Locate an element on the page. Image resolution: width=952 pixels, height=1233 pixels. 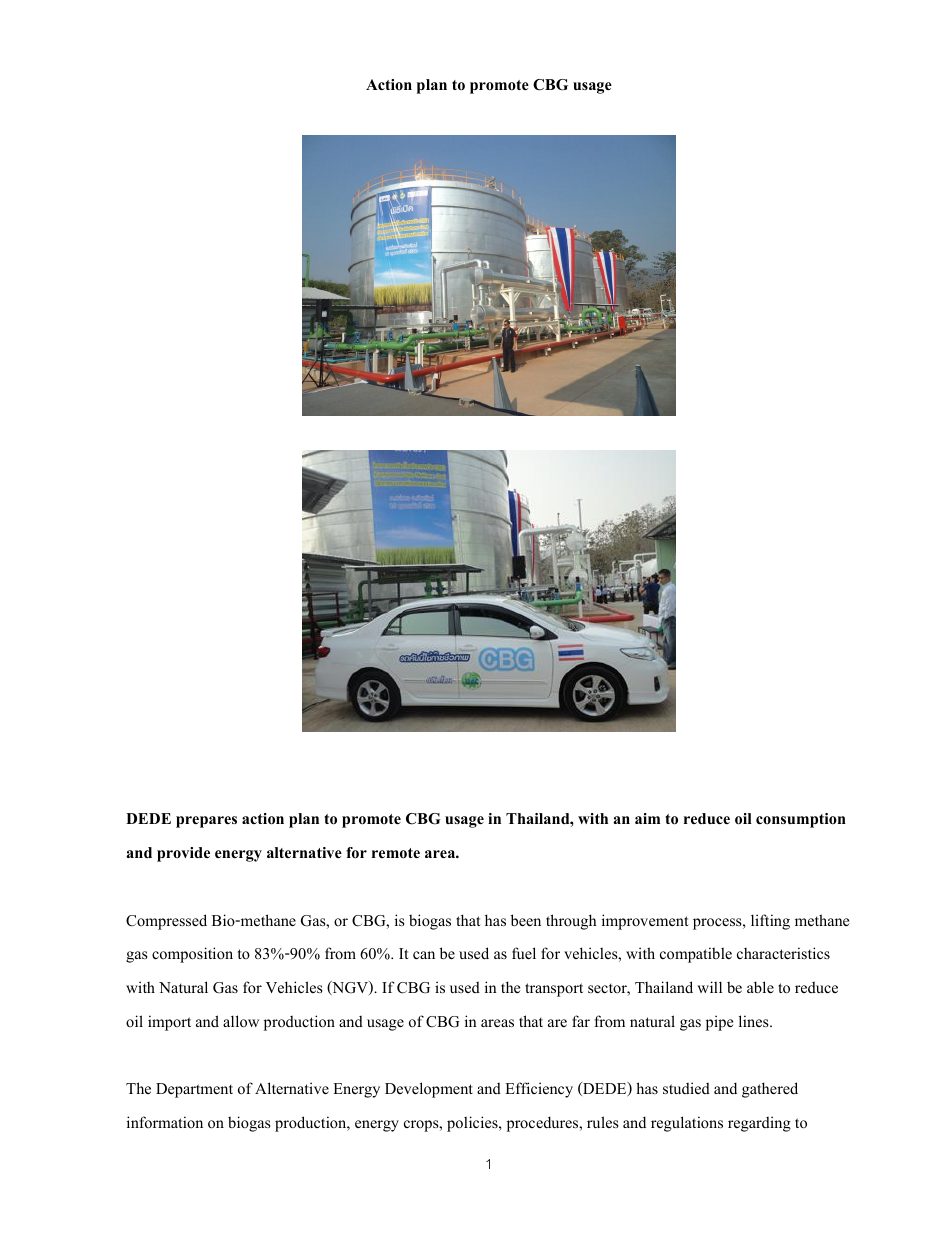
policies is located at coordinates (473, 1124).
